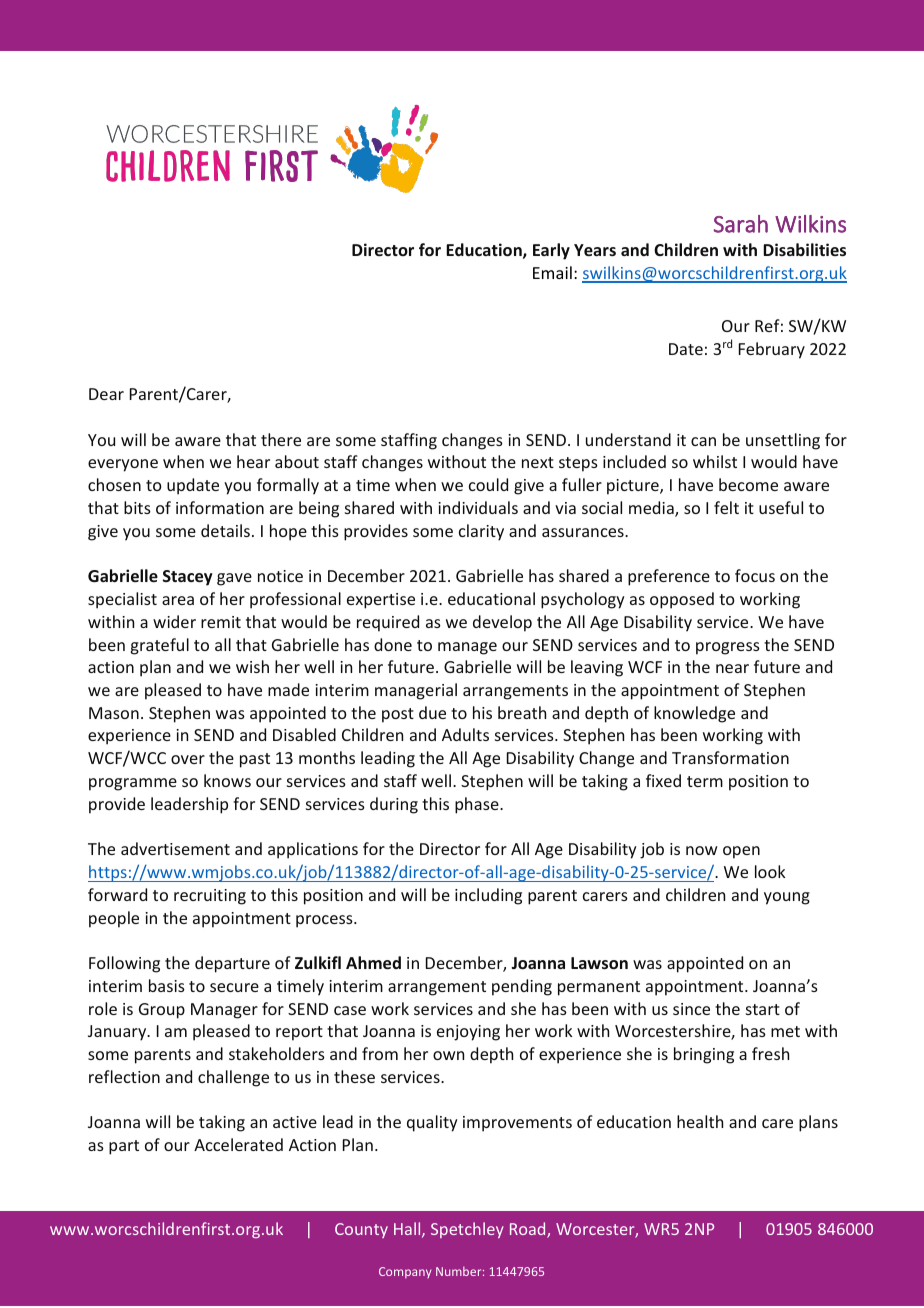 Image resolution: width=924 pixels, height=1308 pixels. I want to click on recruiting, so click(210, 897).
